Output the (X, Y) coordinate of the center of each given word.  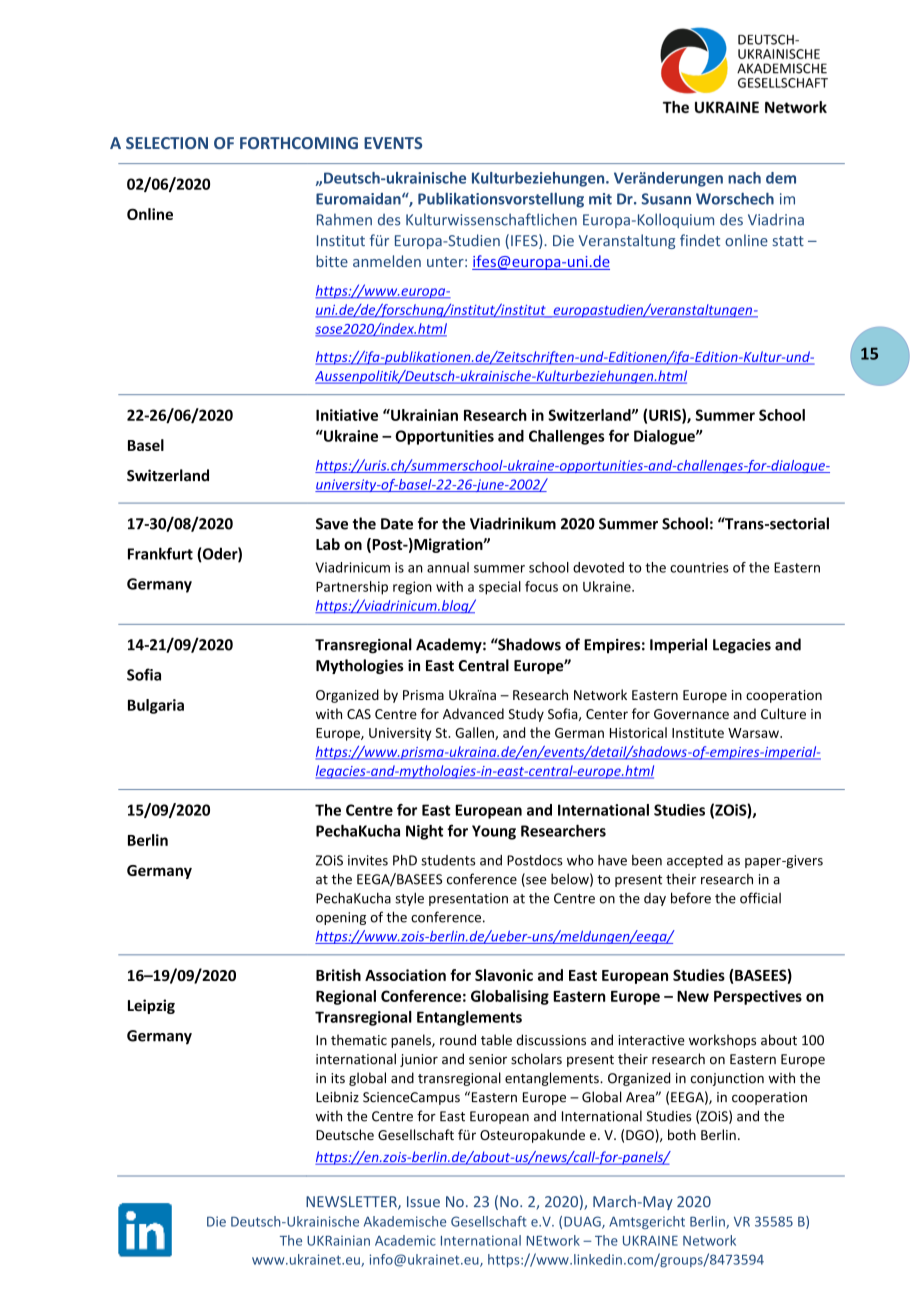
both (682, 1134)
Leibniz (337, 1097)
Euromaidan (359, 199)
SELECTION (167, 143)
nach (744, 178)
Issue (423, 1202)
